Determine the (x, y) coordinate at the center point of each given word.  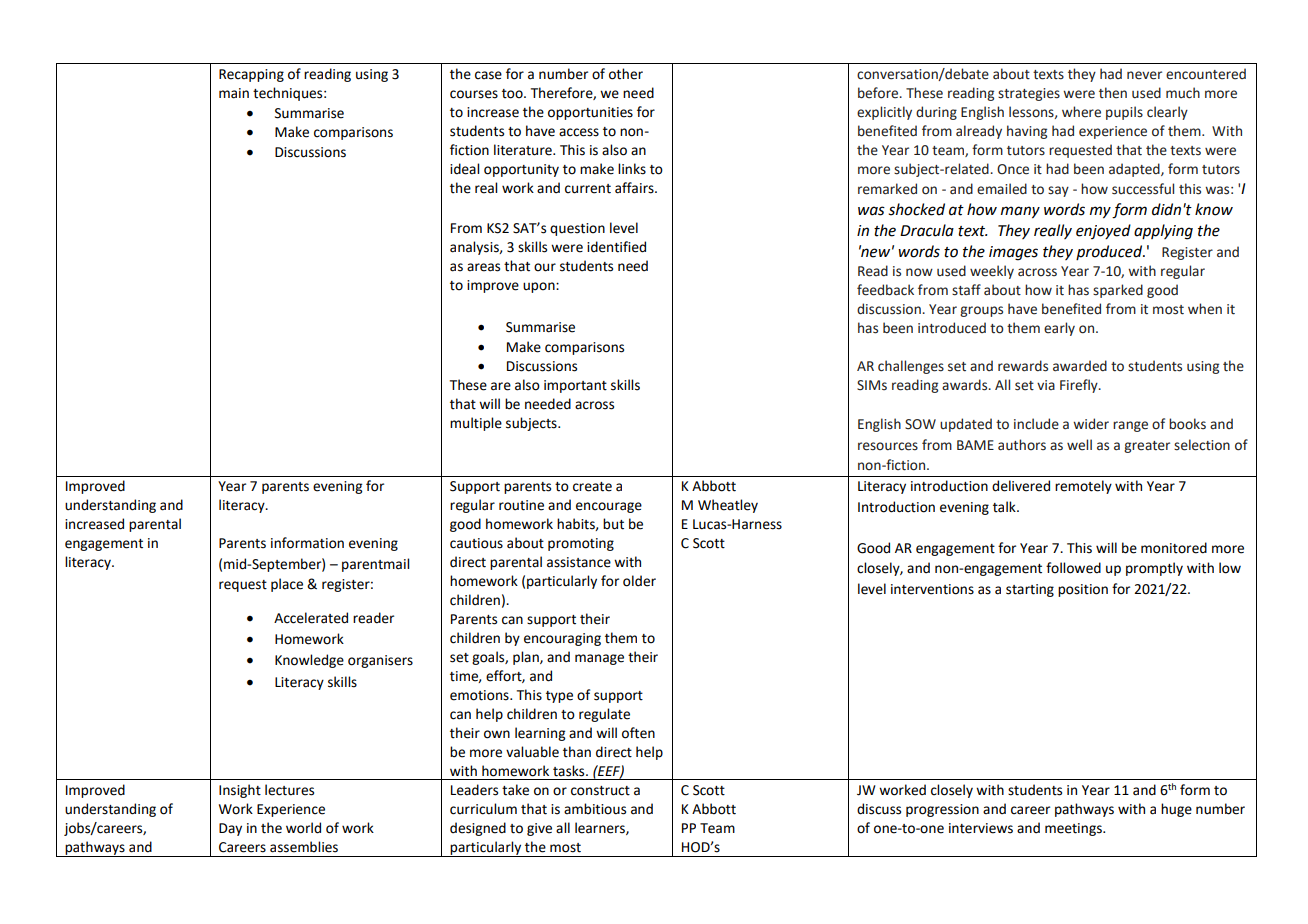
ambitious (595, 809)
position (1083, 590)
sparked (1118, 291)
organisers (380, 661)
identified (616, 247)
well (1079, 445)
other (626, 74)
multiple (476, 424)
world (303, 828)
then (1113, 93)
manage (599, 659)
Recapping (251, 75)
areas (483, 267)
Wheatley (728, 506)
